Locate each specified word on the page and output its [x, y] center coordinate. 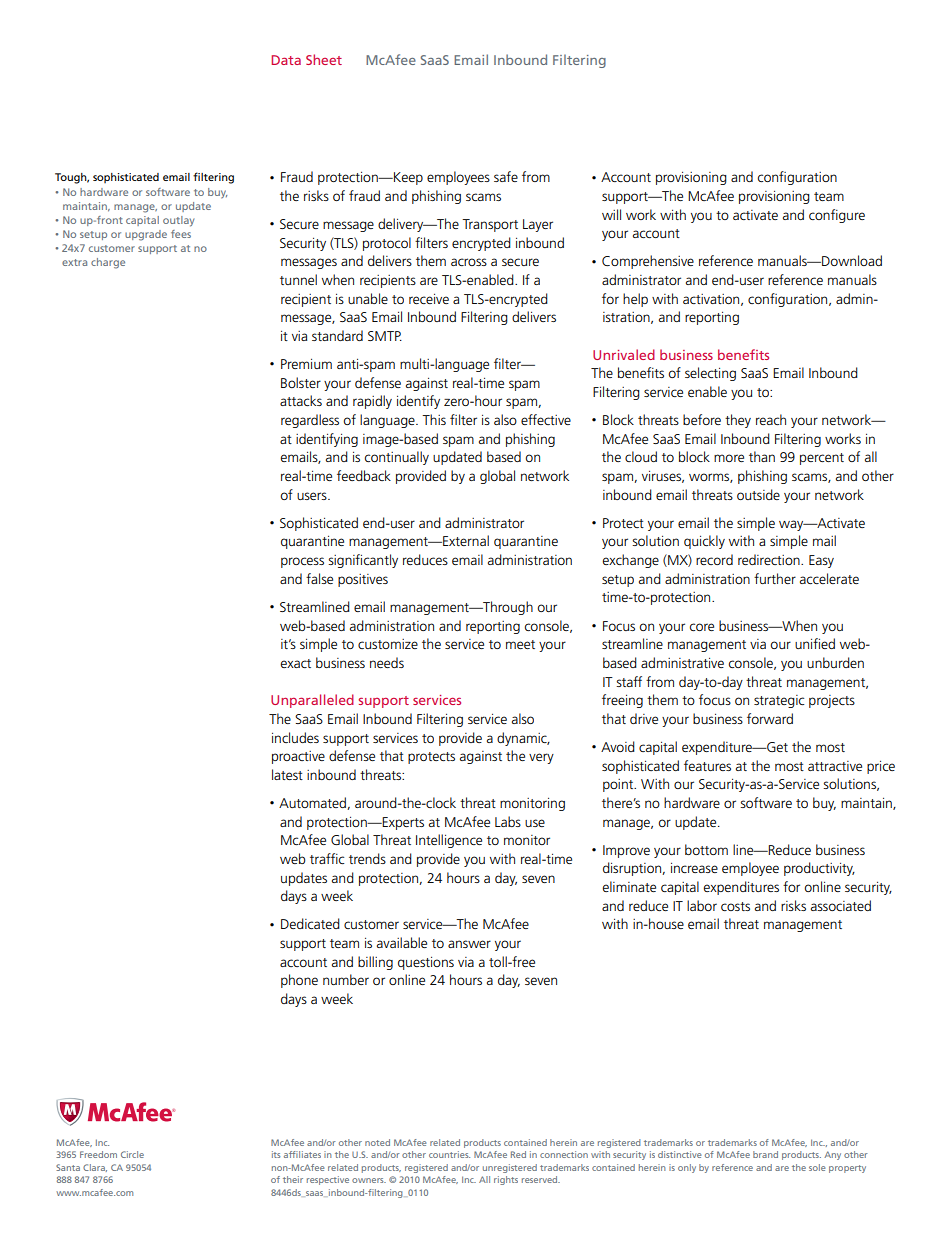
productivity [819, 869]
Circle [132, 1154]
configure [837, 216]
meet [520, 644]
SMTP [385, 336]
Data [286, 60]
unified [815, 643]
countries [449, 1154]
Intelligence [449, 841]
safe [506, 176]
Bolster [301, 382]
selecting [710, 374]
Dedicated [310, 923]
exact [296, 663]
